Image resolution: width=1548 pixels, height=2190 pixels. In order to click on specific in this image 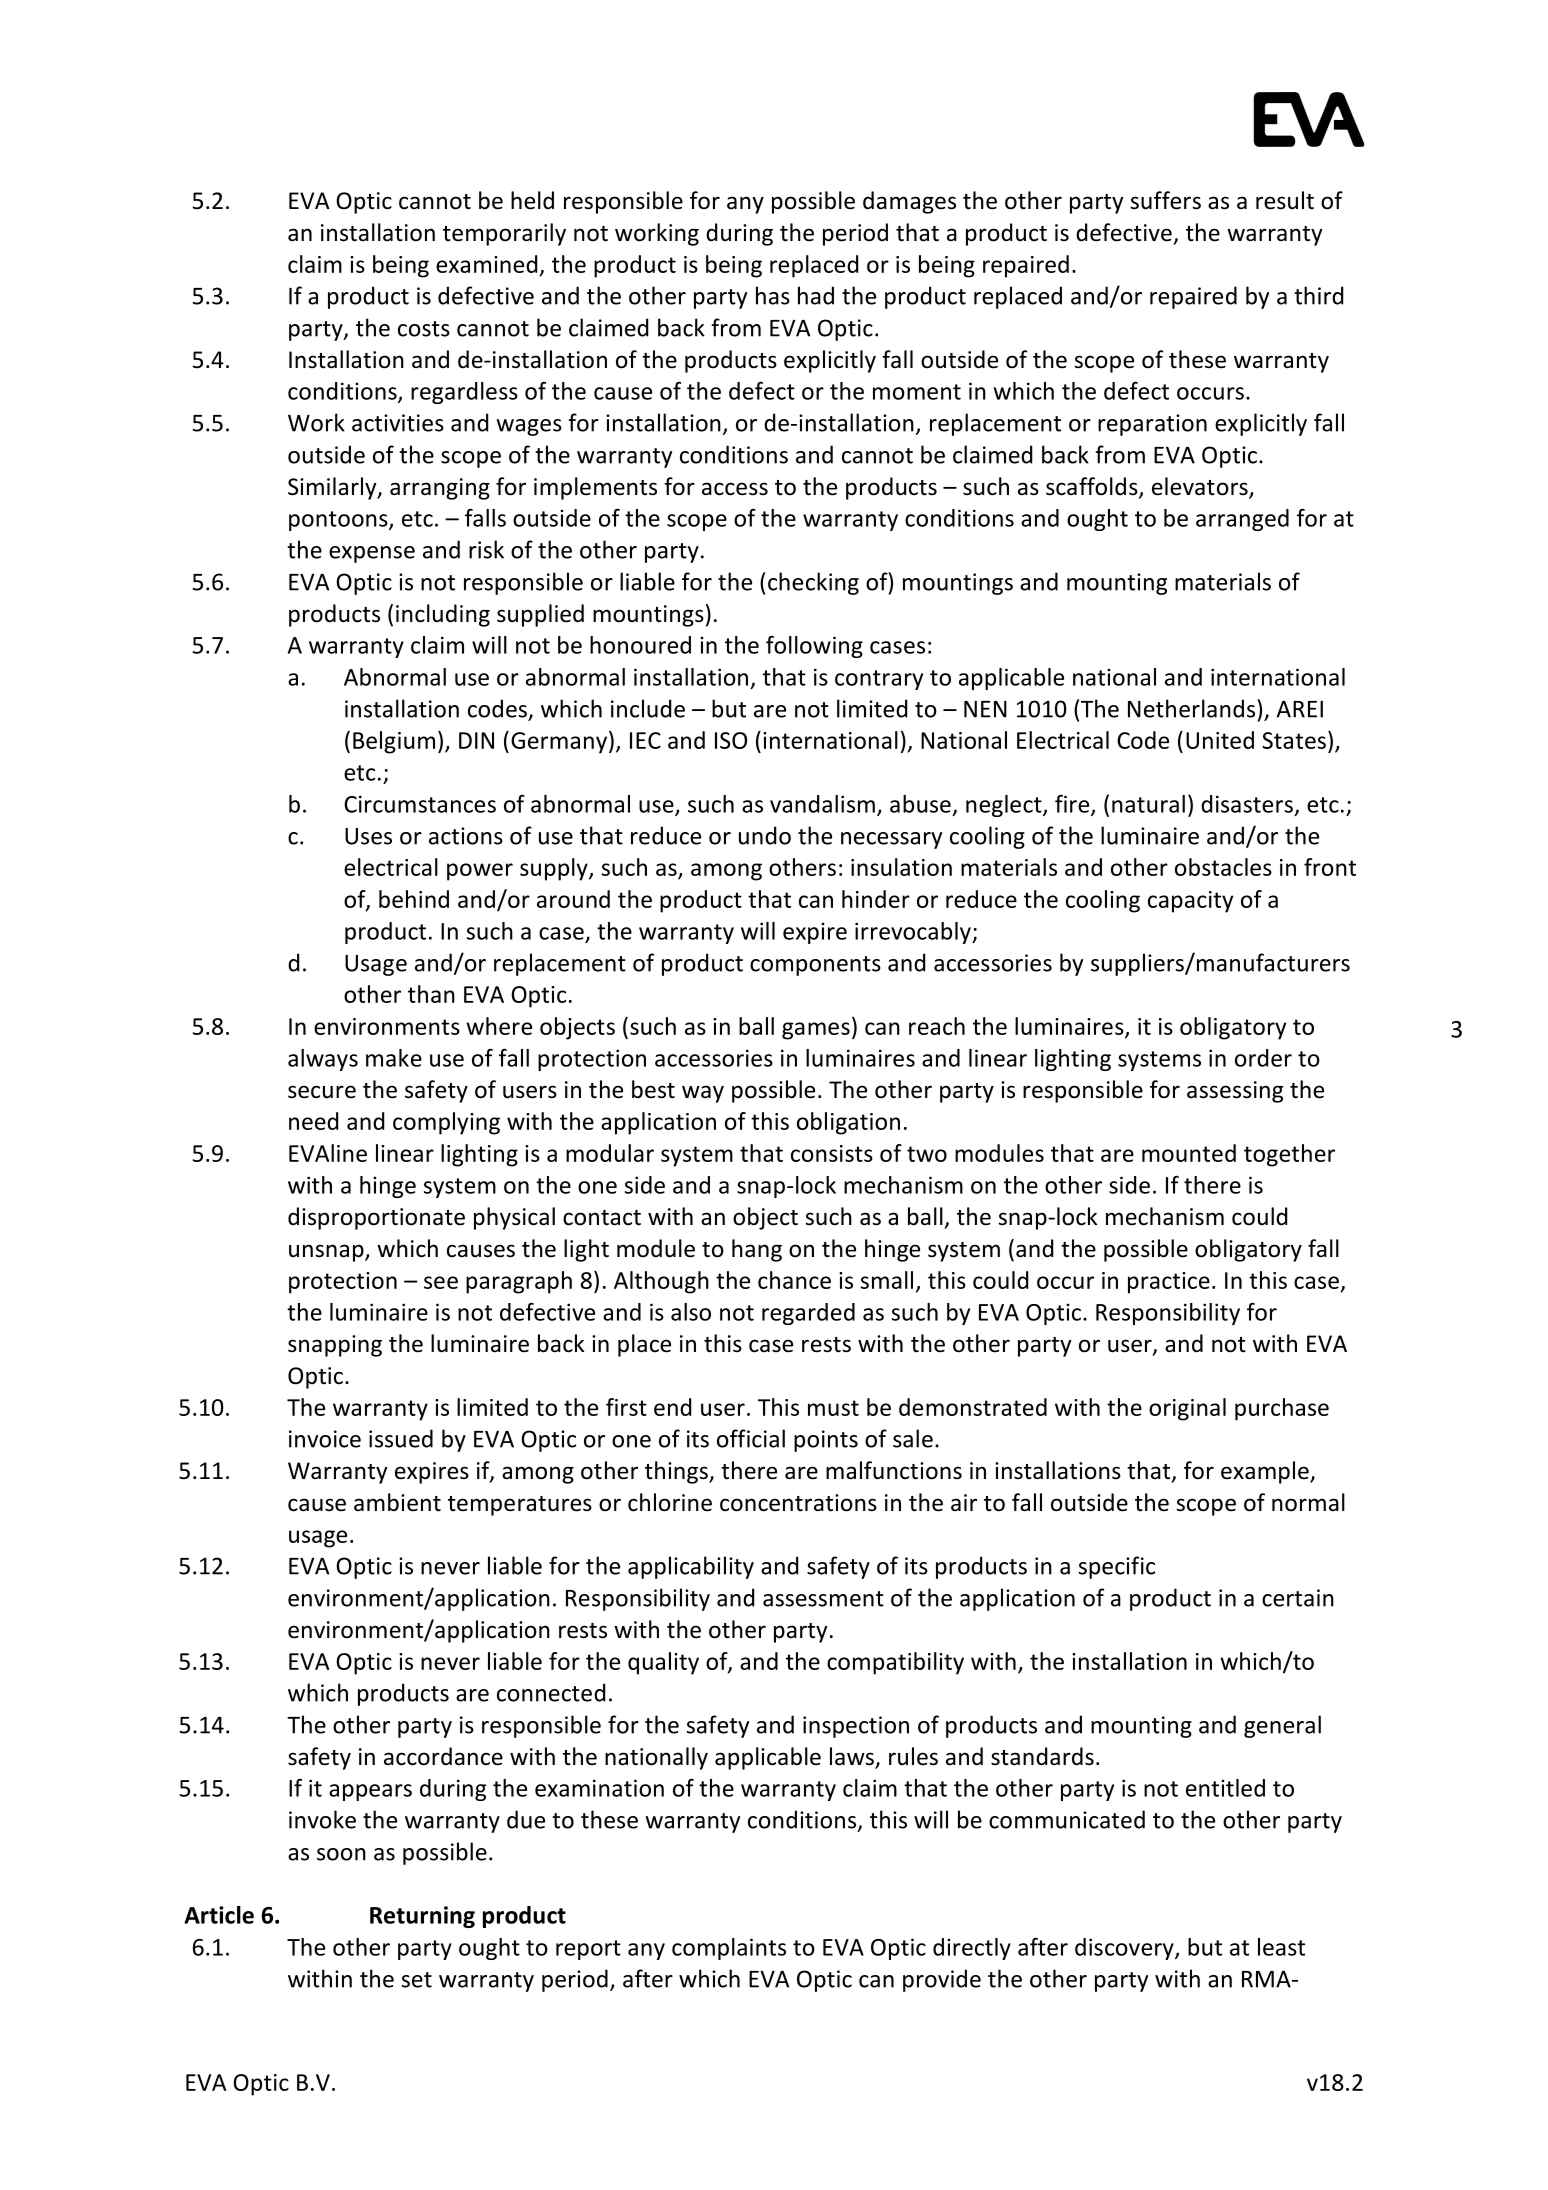, I will do `click(1116, 1567)`.
